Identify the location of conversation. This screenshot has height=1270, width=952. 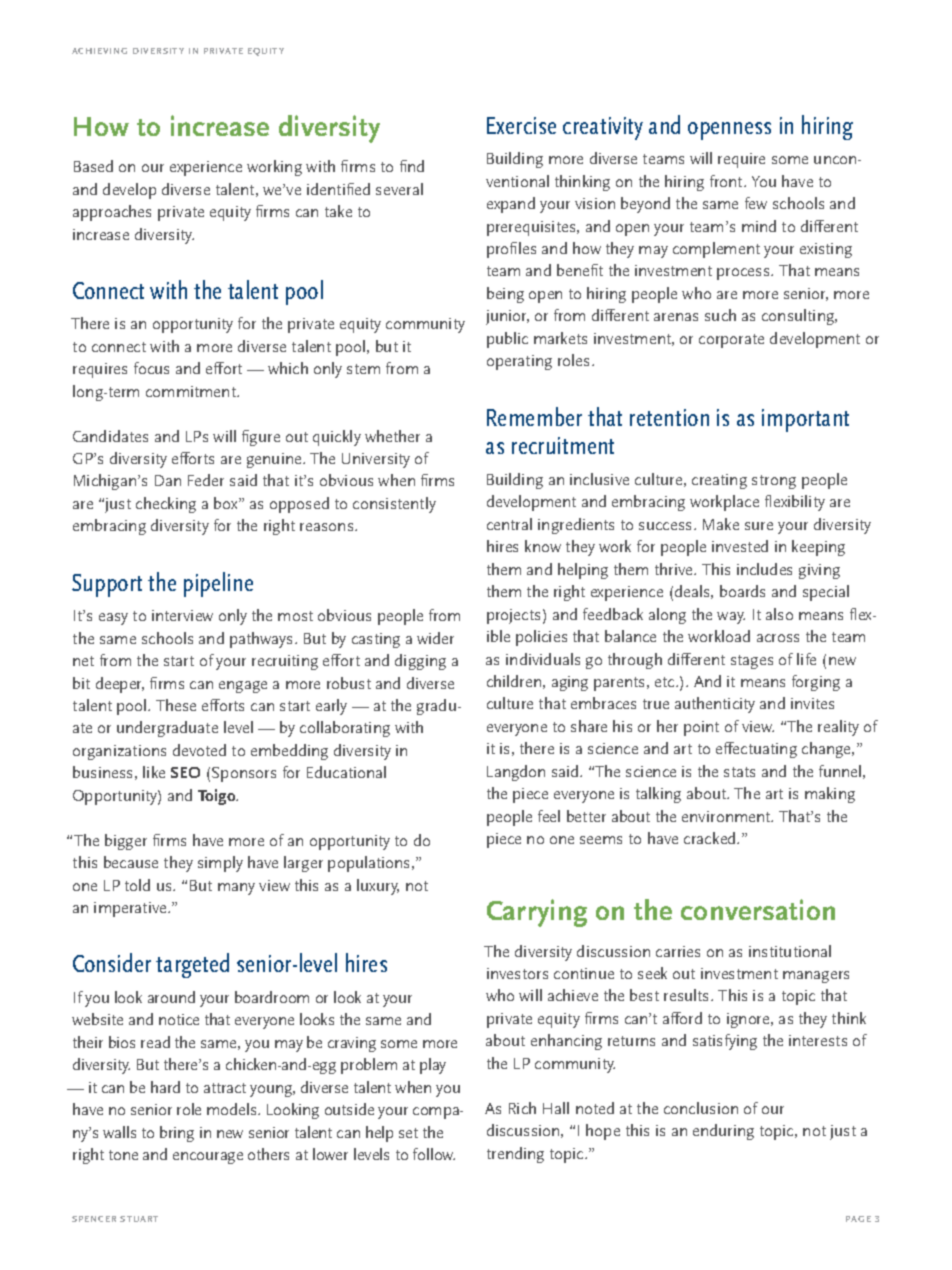
(758, 909).
